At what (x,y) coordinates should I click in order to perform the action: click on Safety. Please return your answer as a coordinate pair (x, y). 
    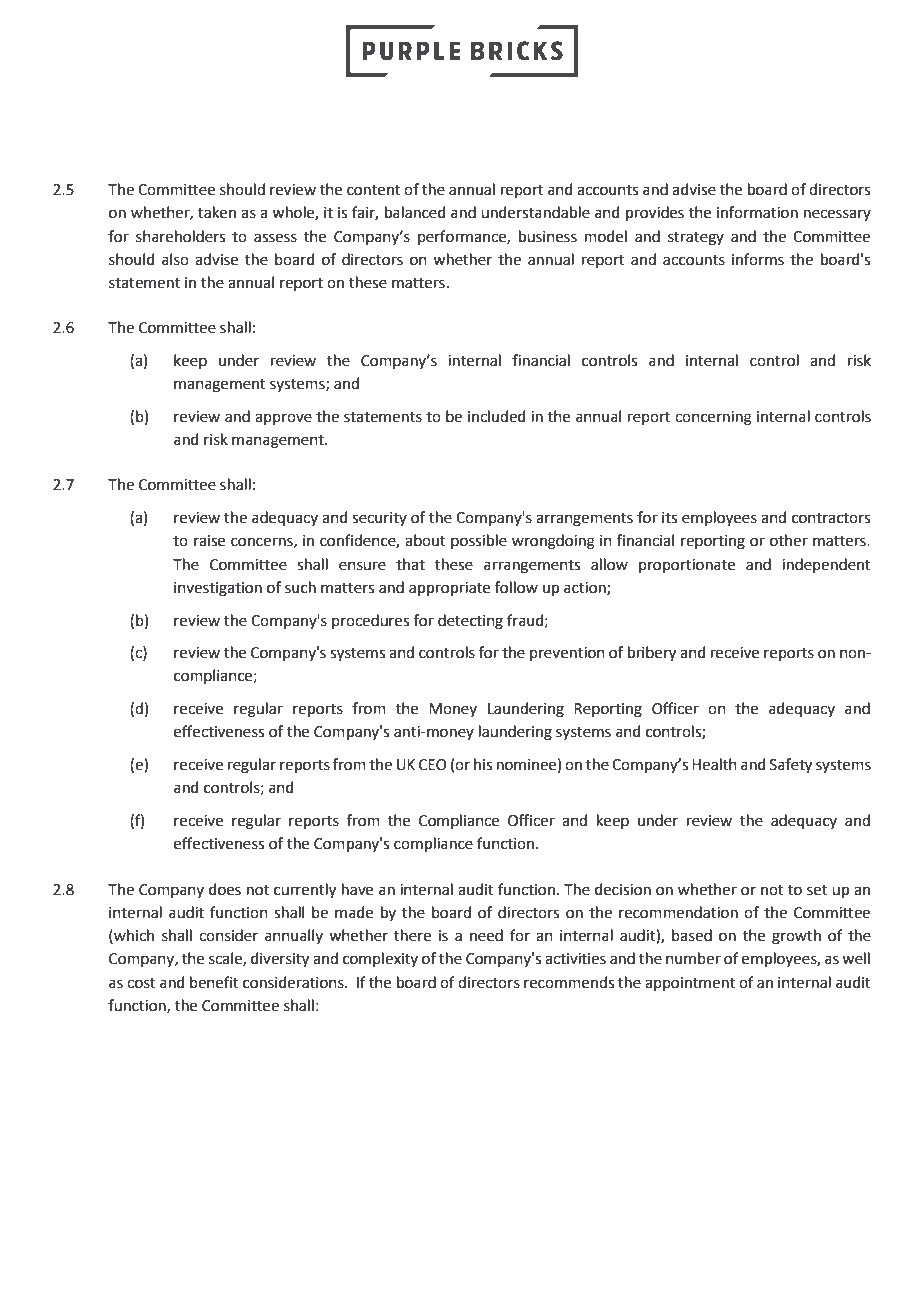
    Looking at the image, I should click on (791, 766).
